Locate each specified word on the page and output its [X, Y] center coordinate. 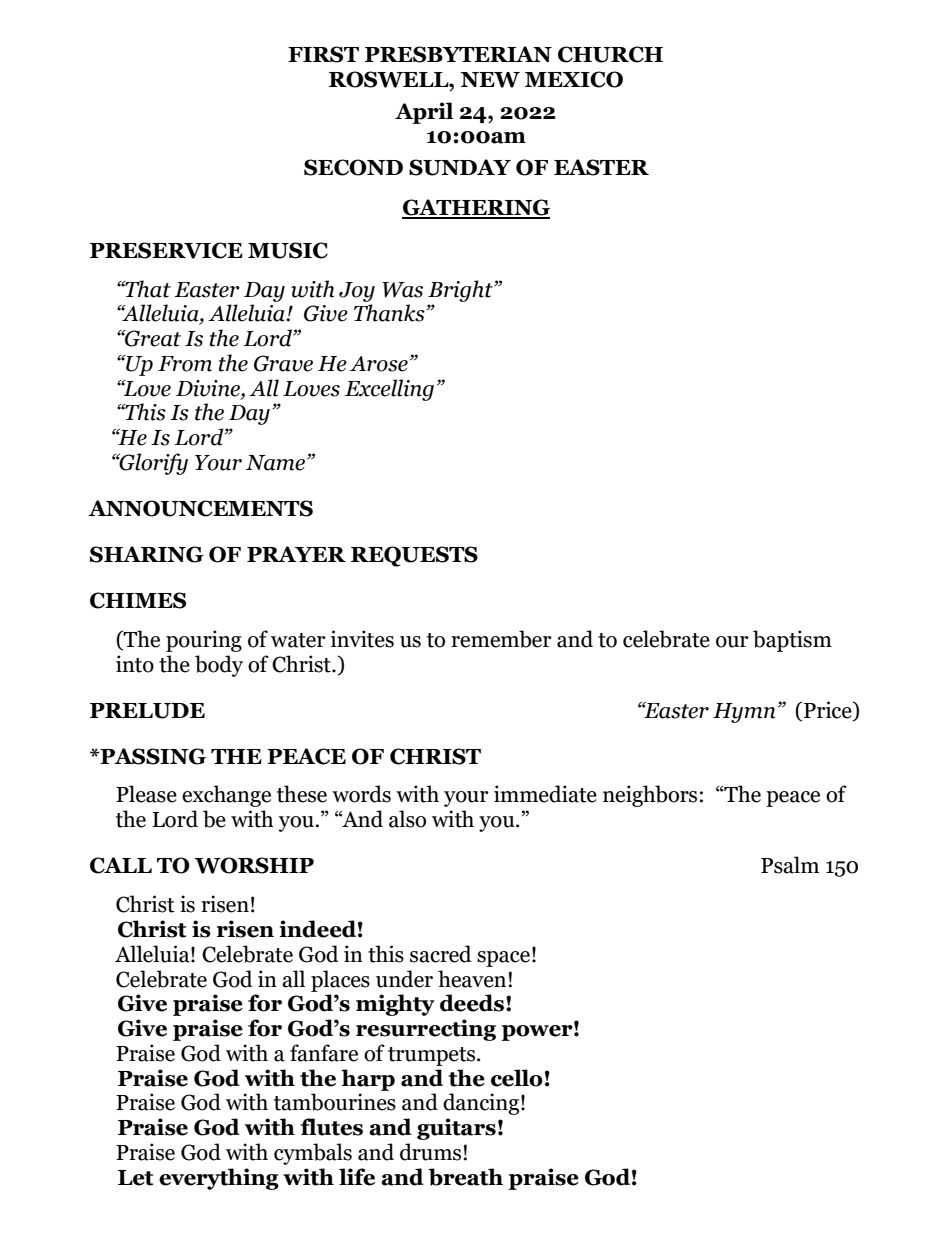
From [185, 364]
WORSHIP [254, 865]
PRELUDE [147, 711]
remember [501, 639]
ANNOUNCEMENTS [200, 508]
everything [219, 1179]
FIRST [323, 54]
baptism [792, 641]
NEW [490, 80]
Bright [461, 291]
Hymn [744, 713]
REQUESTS [414, 556]
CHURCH [610, 54]
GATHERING [476, 208]
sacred [441, 954]
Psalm [790, 865]
